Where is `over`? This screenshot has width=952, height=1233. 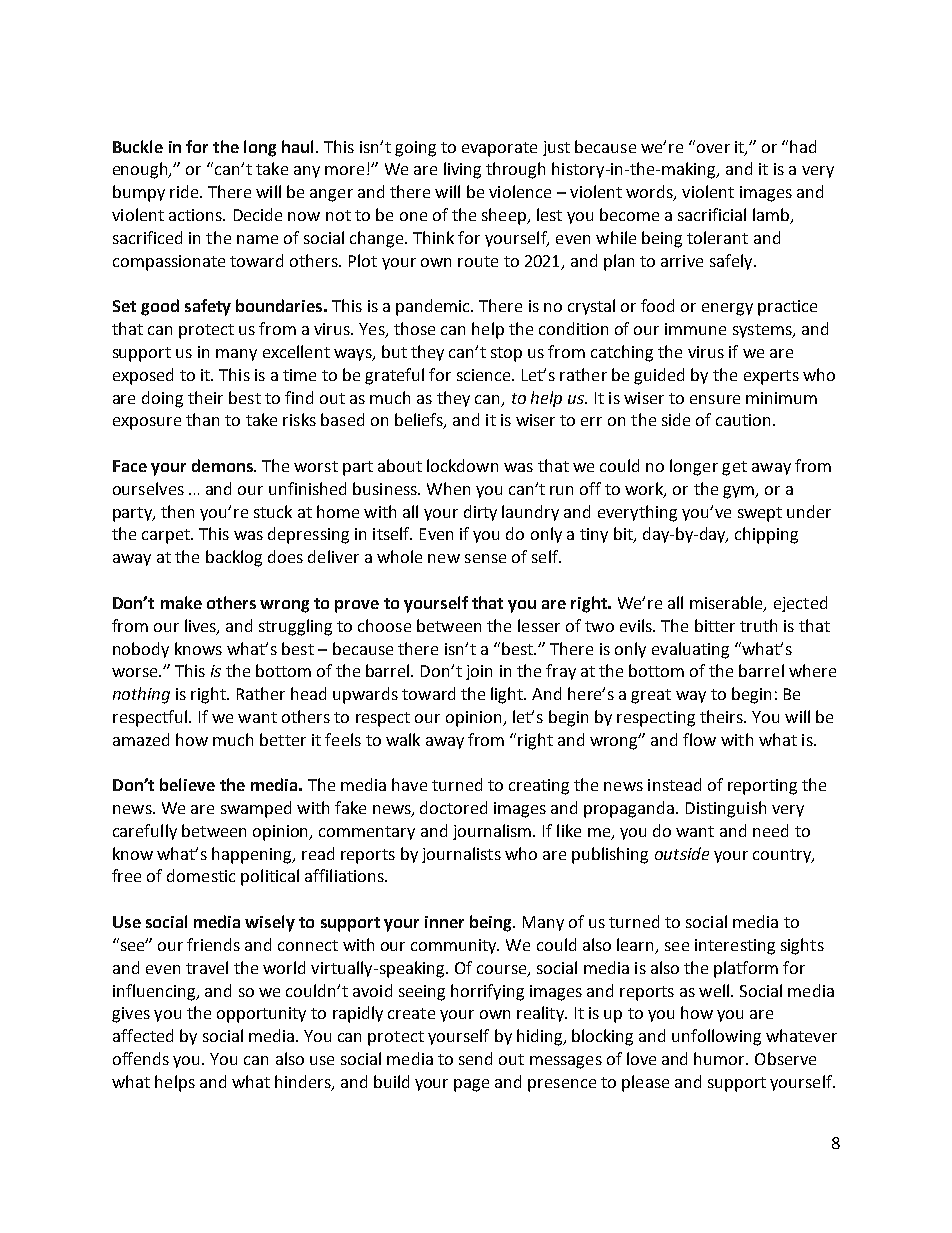 over is located at coordinates (712, 147).
